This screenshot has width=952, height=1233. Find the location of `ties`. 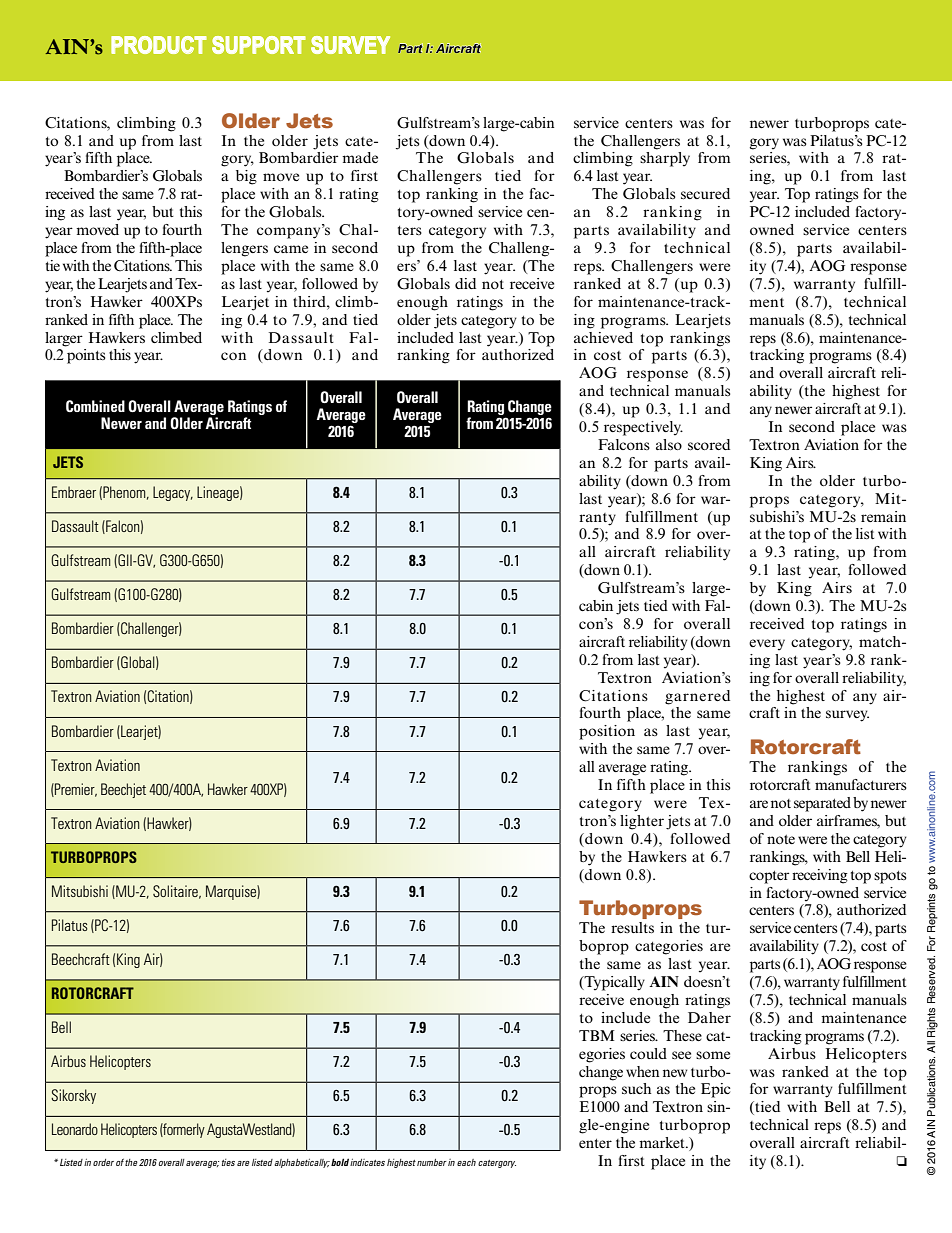

ties is located at coordinates (228, 1162).
